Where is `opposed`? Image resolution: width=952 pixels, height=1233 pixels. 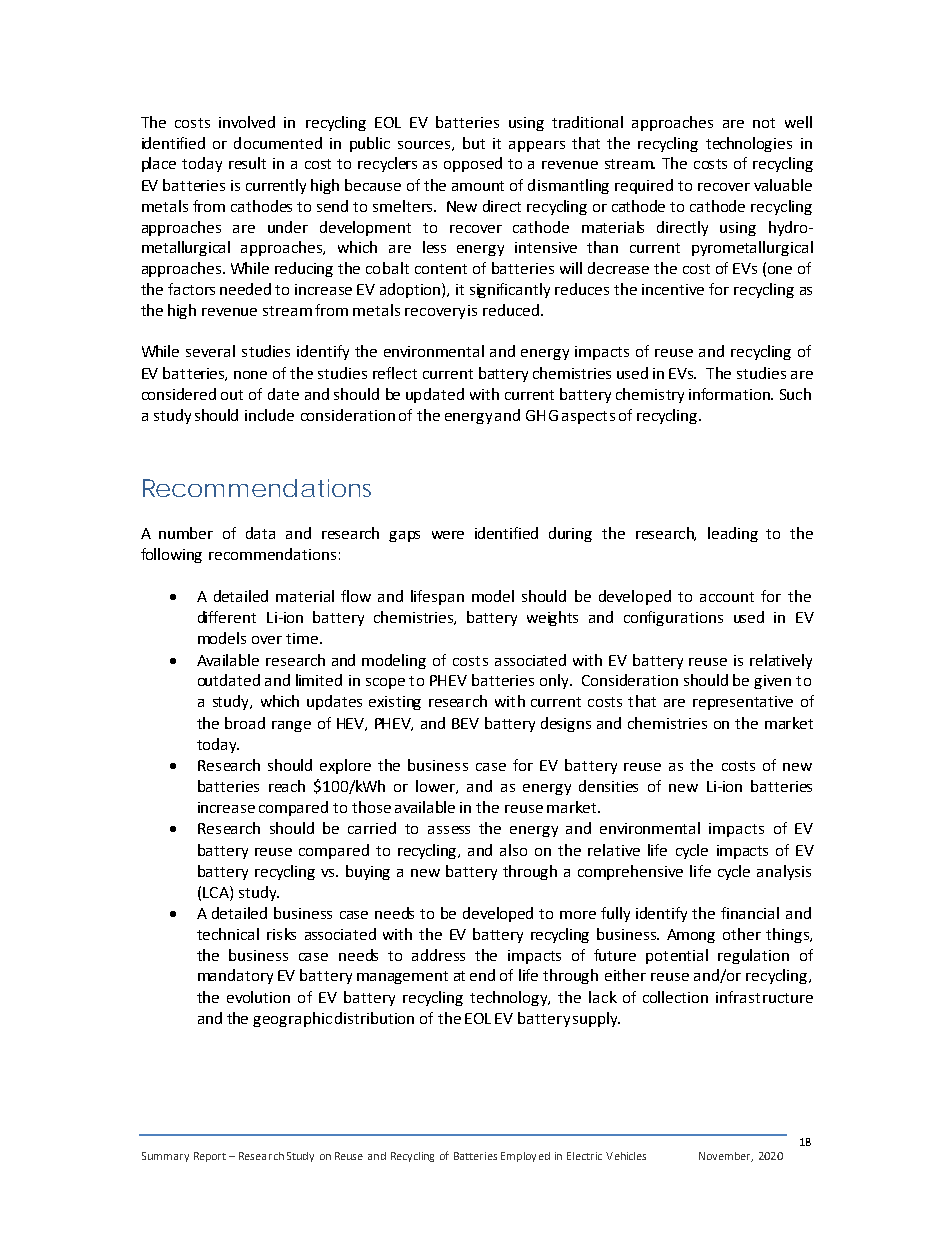 opposed is located at coordinates (473, 164).
